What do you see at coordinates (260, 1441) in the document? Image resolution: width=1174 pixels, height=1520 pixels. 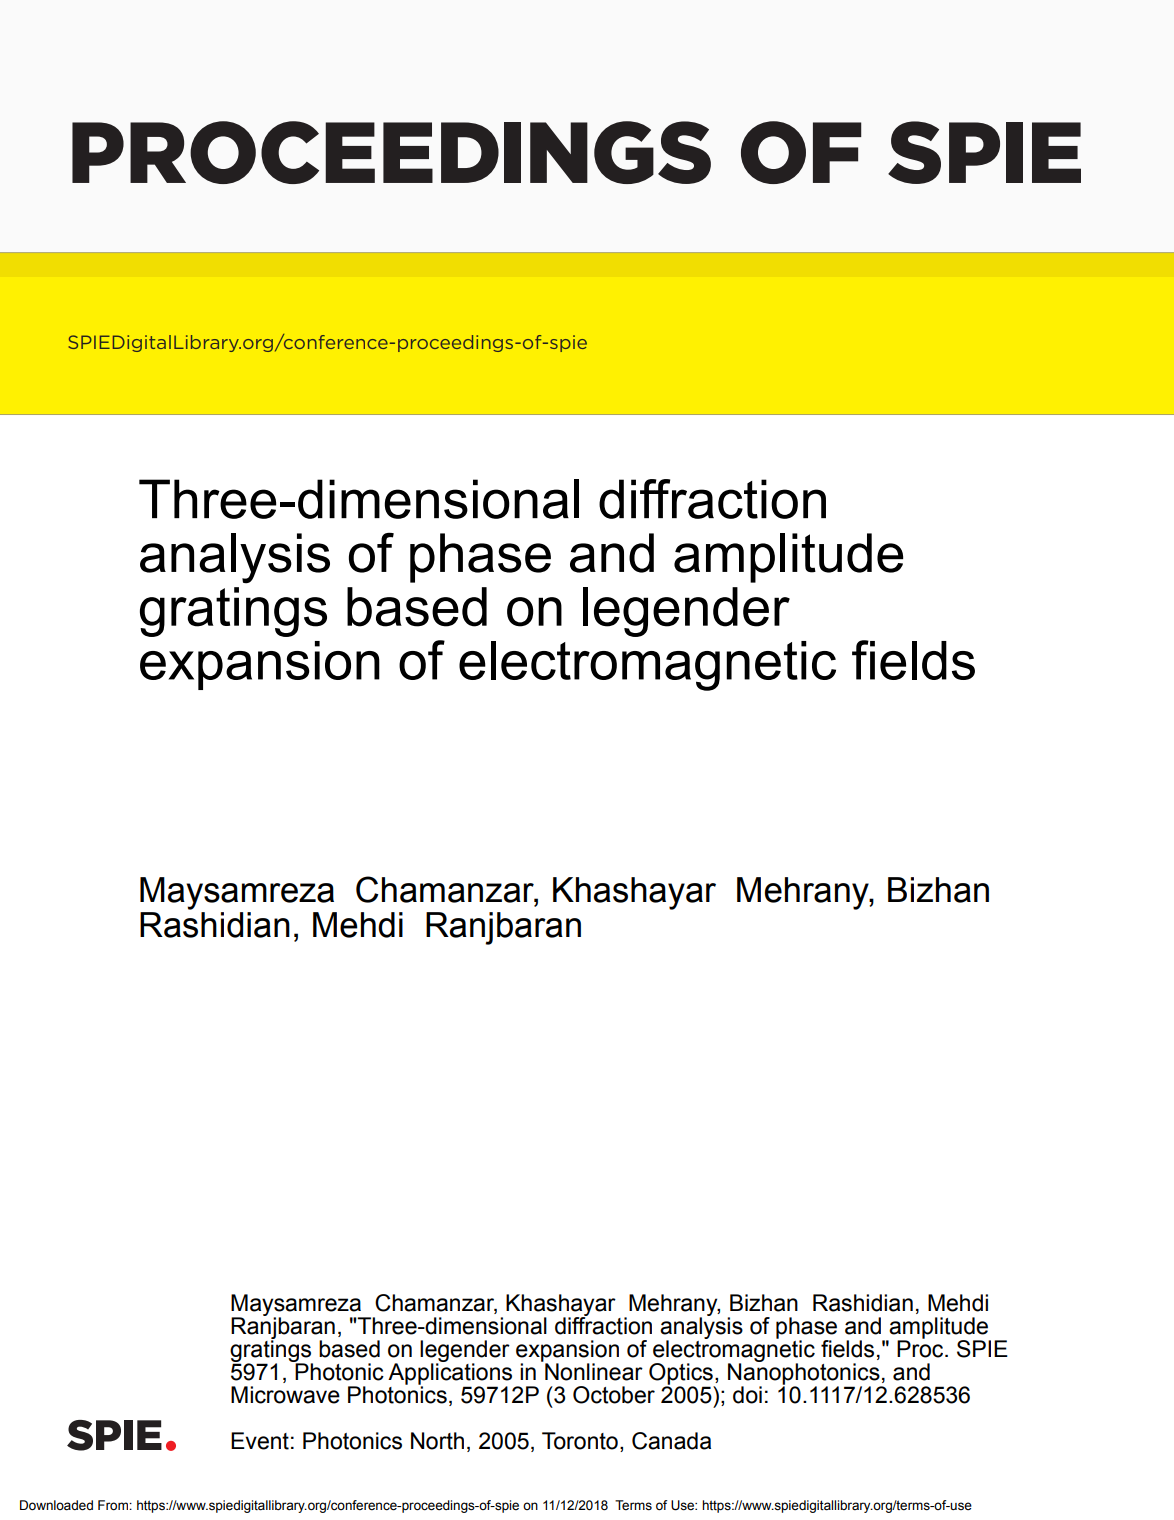 I see `Event` at bounding box center [260, 1441].
